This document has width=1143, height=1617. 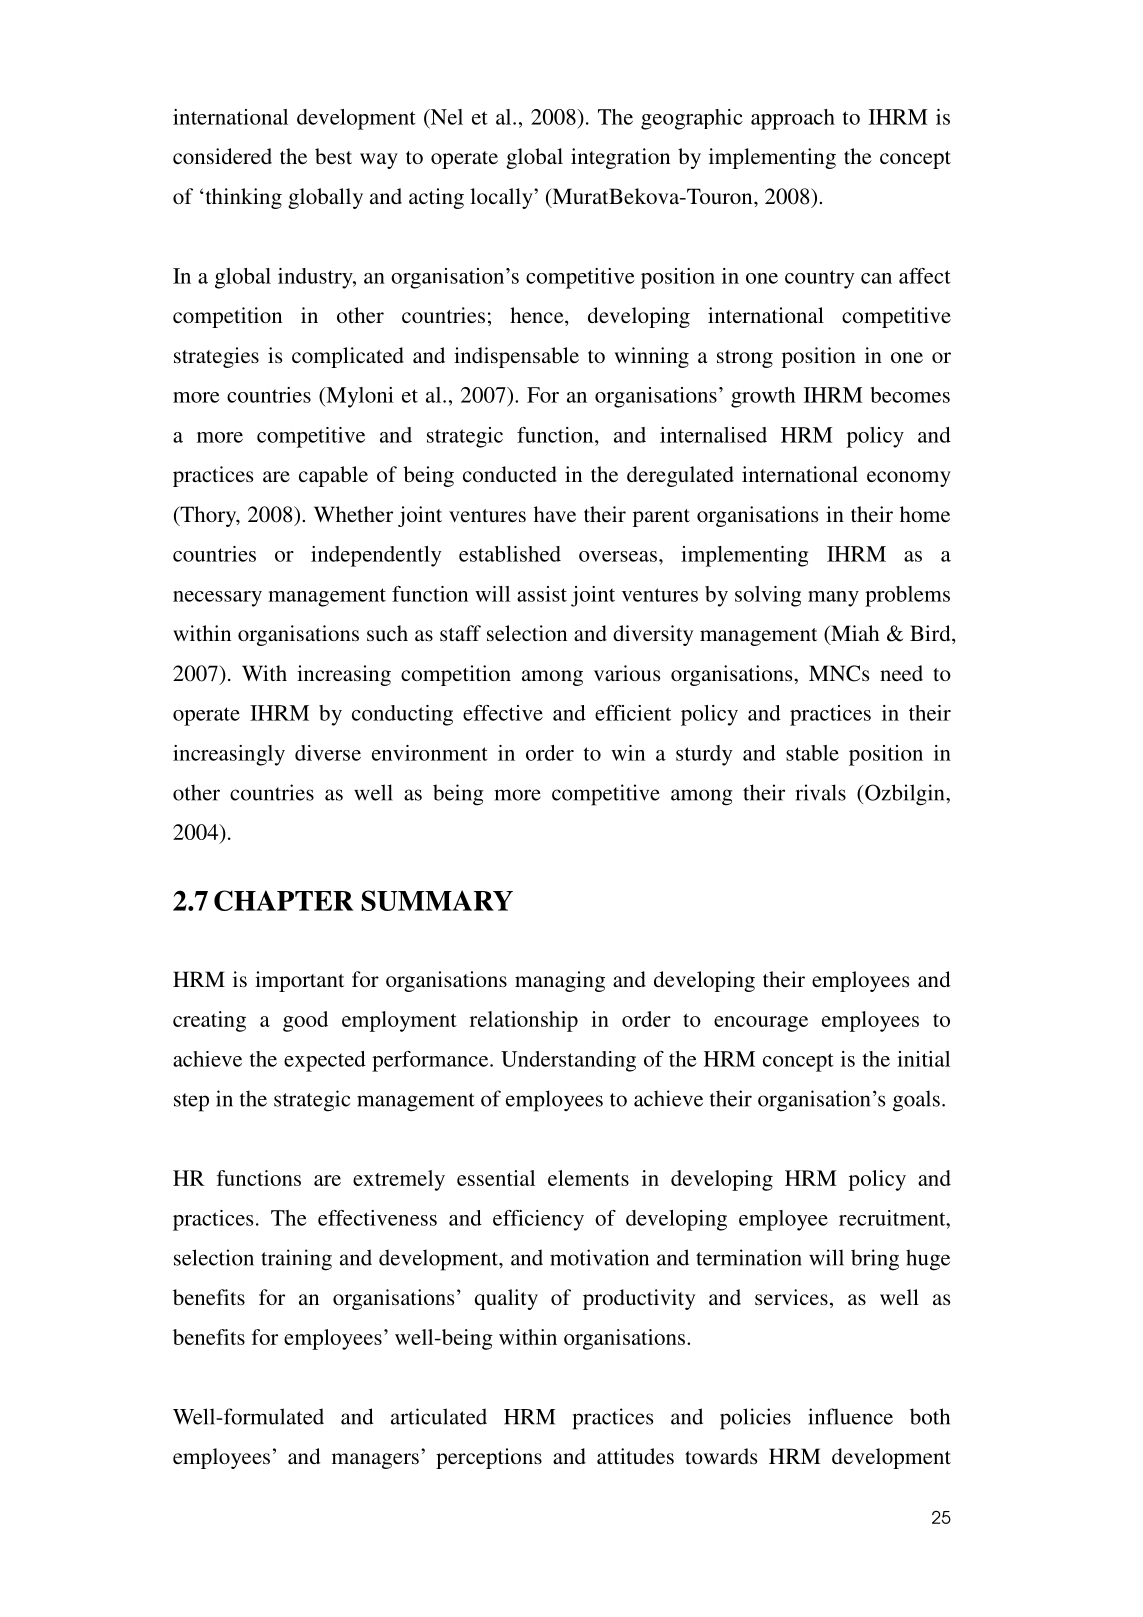 What do you see at coordinates (299, 981) in the document?
I see `important` at bounding box center [299, 981].
